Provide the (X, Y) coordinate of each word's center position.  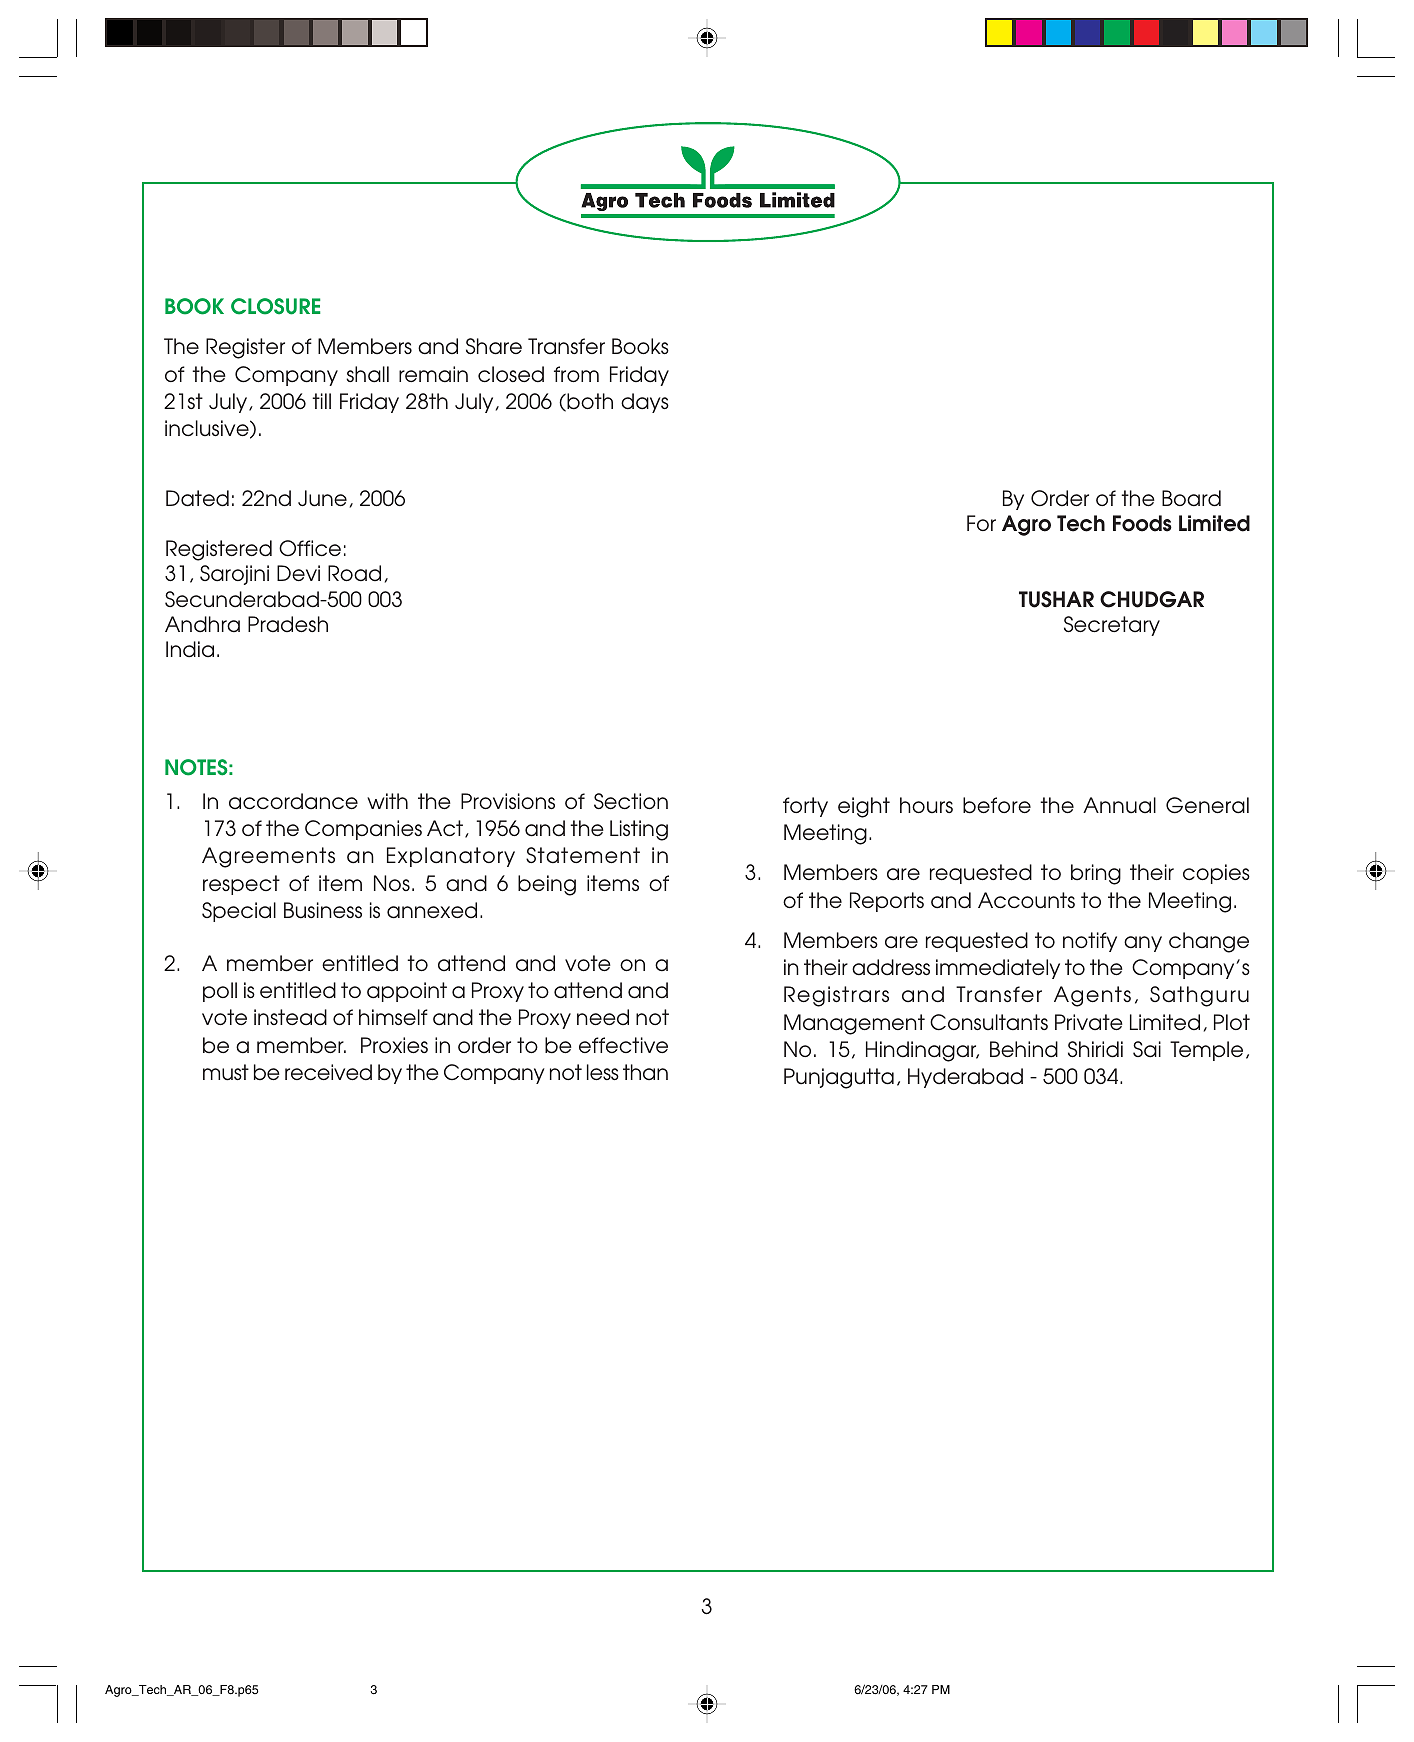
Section (631, 801)
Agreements (268, 857)
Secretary (1112, 626)
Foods (1142, 523)
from (576, 374)
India (190, 649)
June (322, 498)
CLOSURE (276, 306)
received (328, 1072)
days (645, 403)
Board (1191, 498)
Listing (639, 830)
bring (1096, 874)
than (645, 1072)
